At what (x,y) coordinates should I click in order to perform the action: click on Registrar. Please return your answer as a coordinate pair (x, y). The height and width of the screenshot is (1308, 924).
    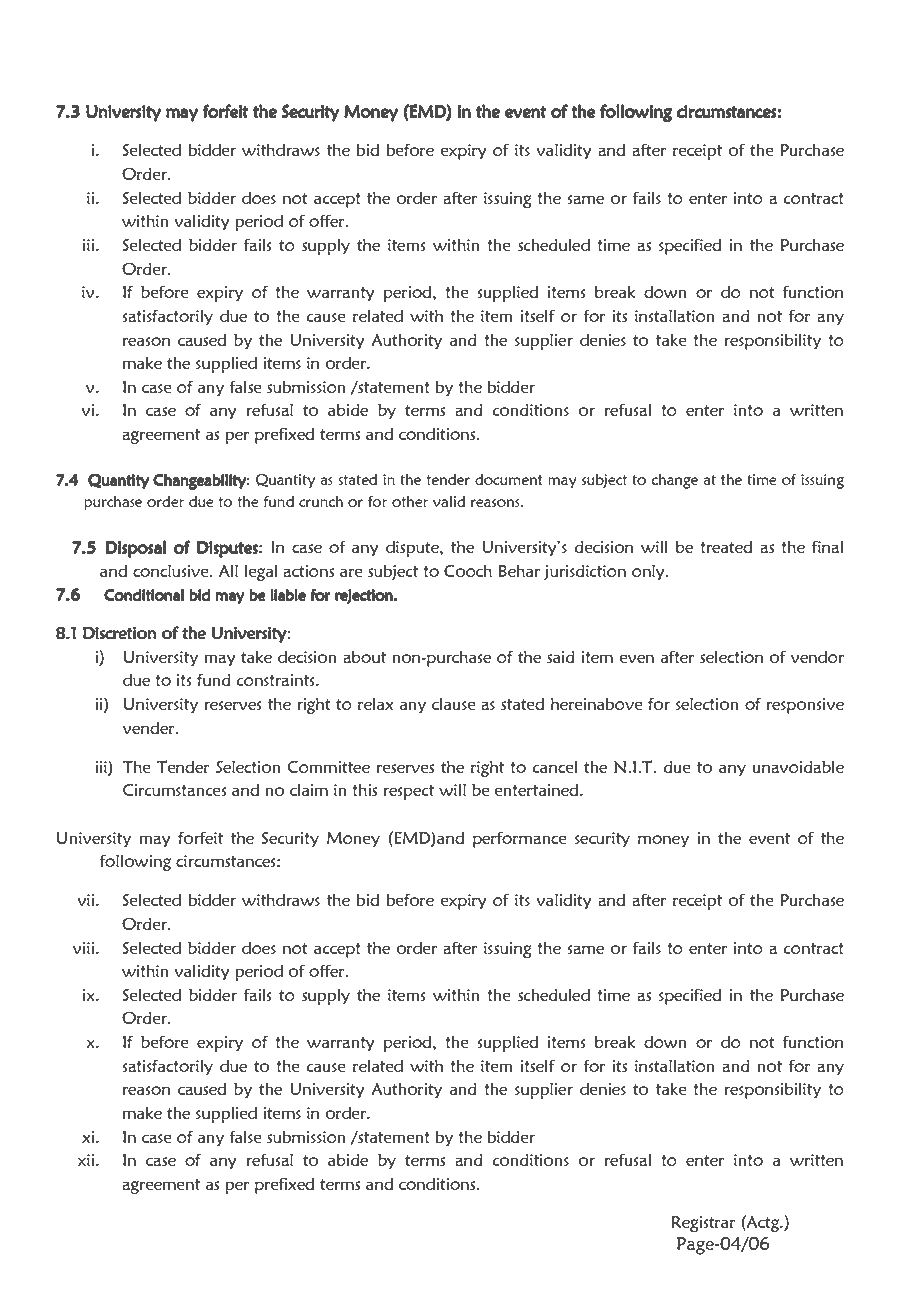
    Looking at the image, I should click on (704, 1224).
